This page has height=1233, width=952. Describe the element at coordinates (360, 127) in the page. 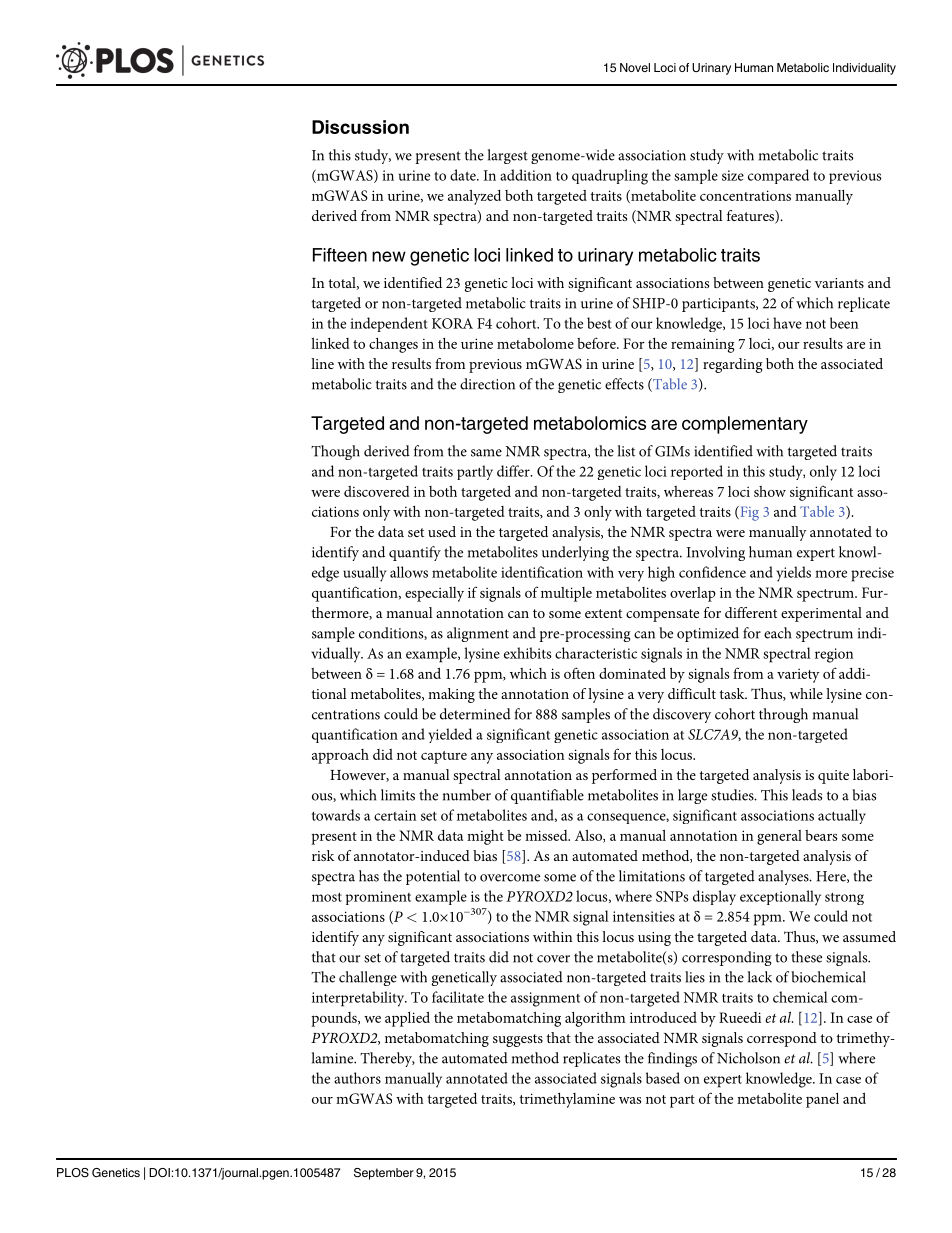

I see `Discussion` at that location.
